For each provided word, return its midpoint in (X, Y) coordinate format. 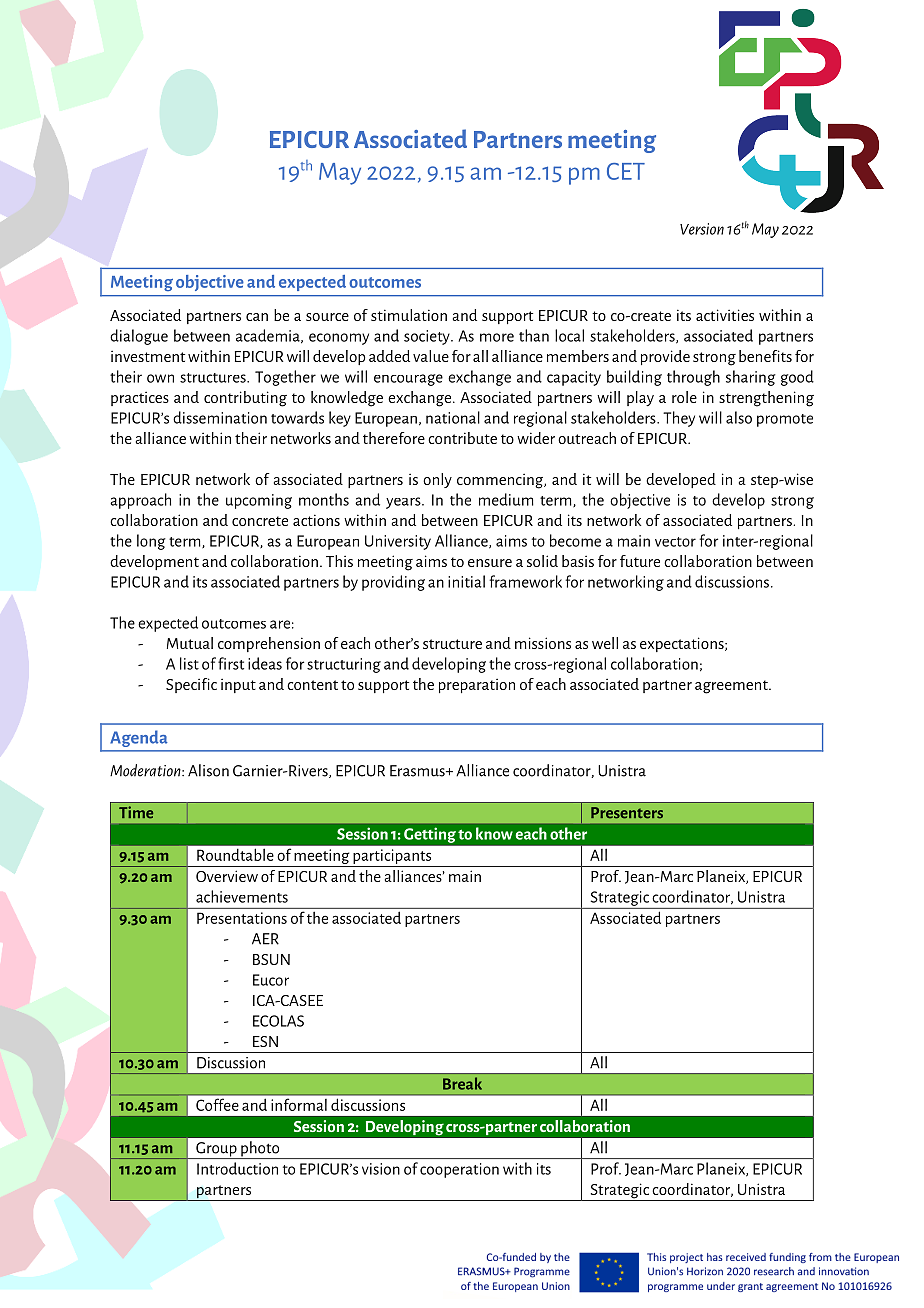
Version (702, 229)
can (257, 317)
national (453, 417)
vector (675, 542)
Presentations (242, 918)
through (693, 378)
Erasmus (418, 771)
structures (214, 378)
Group (216, 1150)
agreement (732, 687)
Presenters (627, 813)
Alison (208, 770)
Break (462, 1083)
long (151, 542)
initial (466, 581)
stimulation (409, 315)
